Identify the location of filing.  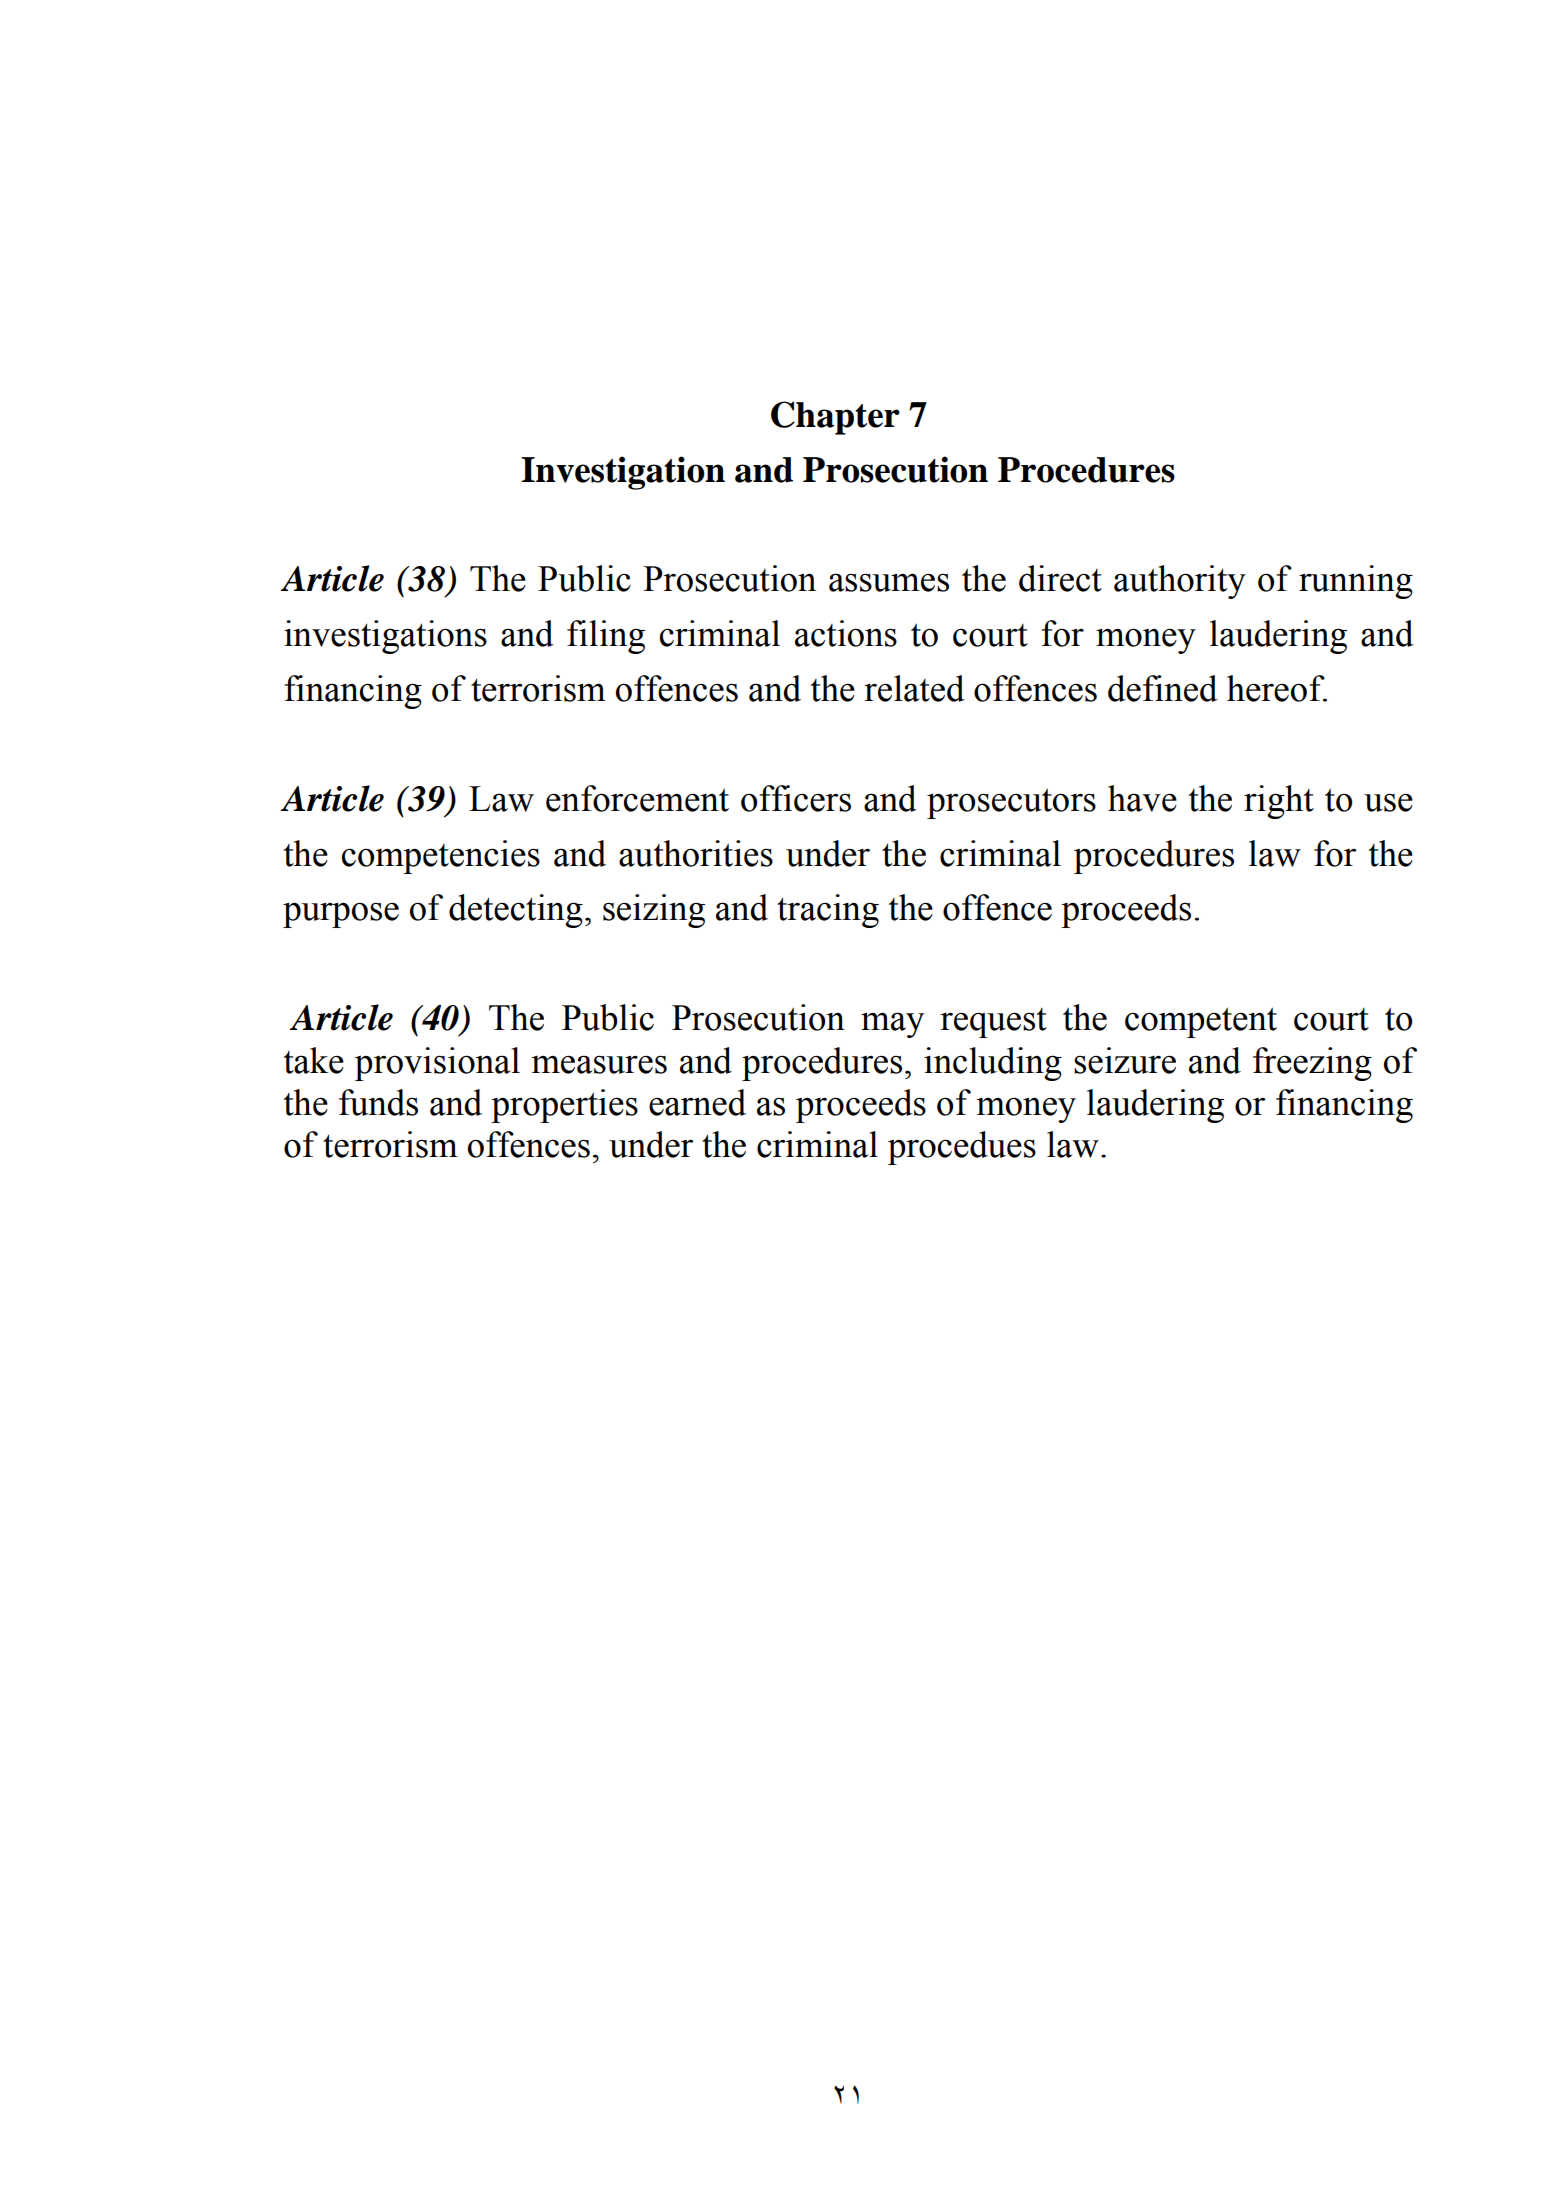
(606, 637).
